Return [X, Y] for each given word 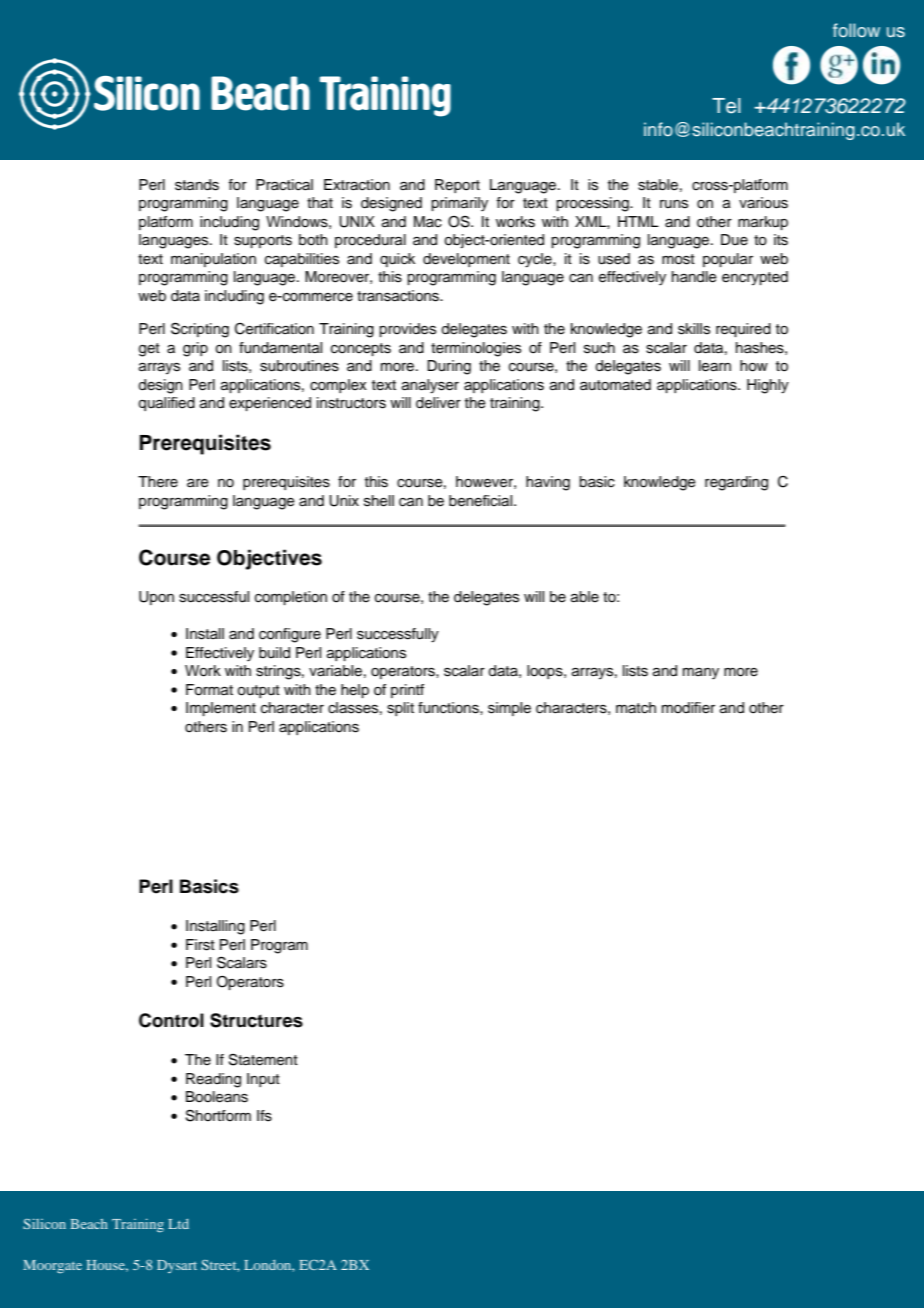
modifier [688, 708]
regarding [736, 483]
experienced [270, 404]
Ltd [178, 1224]
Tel [726, 106]
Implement [221, 709]
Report [457, 186]
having [548, 483]
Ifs [264, 1116]
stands [197, 185]
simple [509, 709]
